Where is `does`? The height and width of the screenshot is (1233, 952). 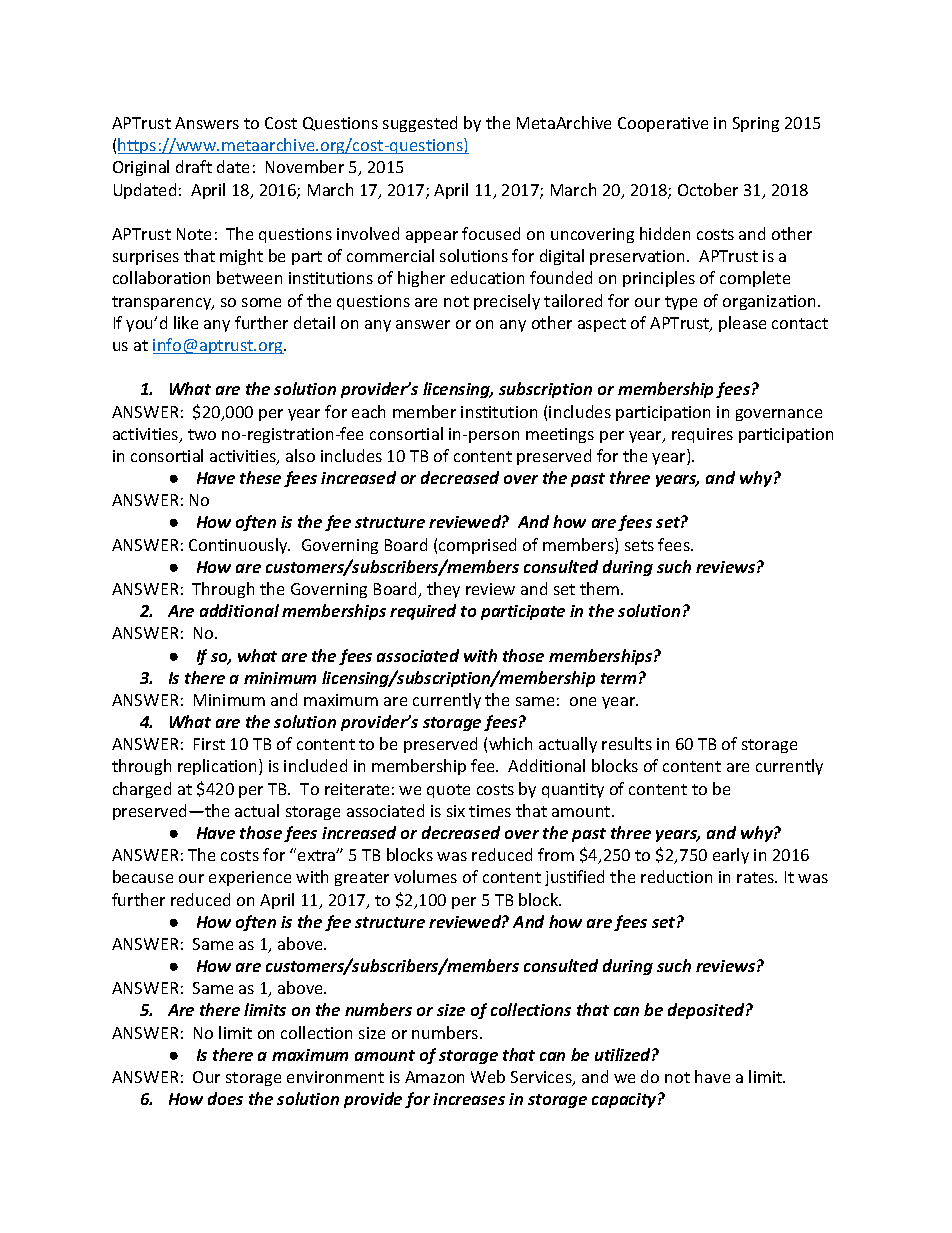 does is located at coordinates (225, 1098).
